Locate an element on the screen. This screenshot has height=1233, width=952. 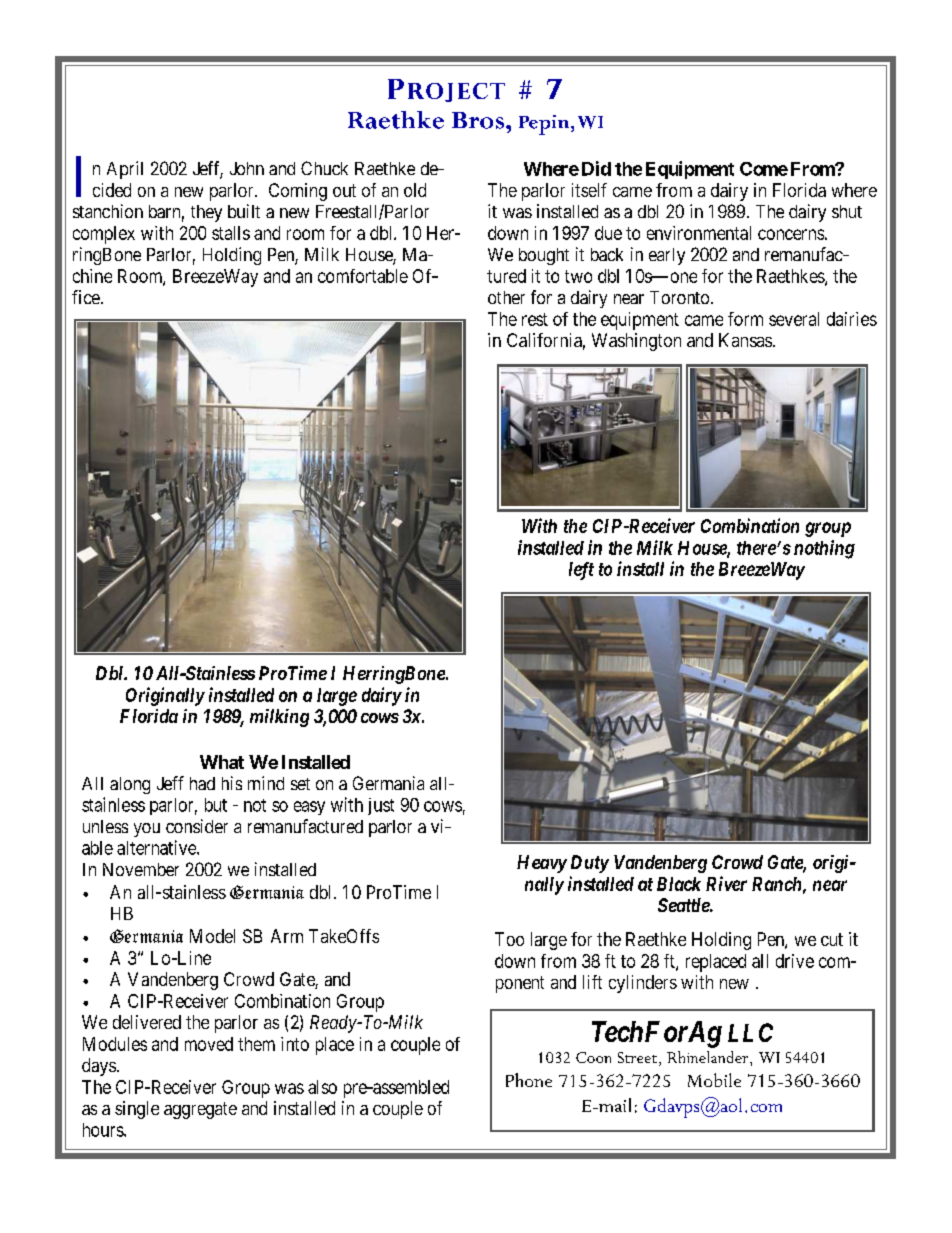
John is located at coordinates (247, 168).
